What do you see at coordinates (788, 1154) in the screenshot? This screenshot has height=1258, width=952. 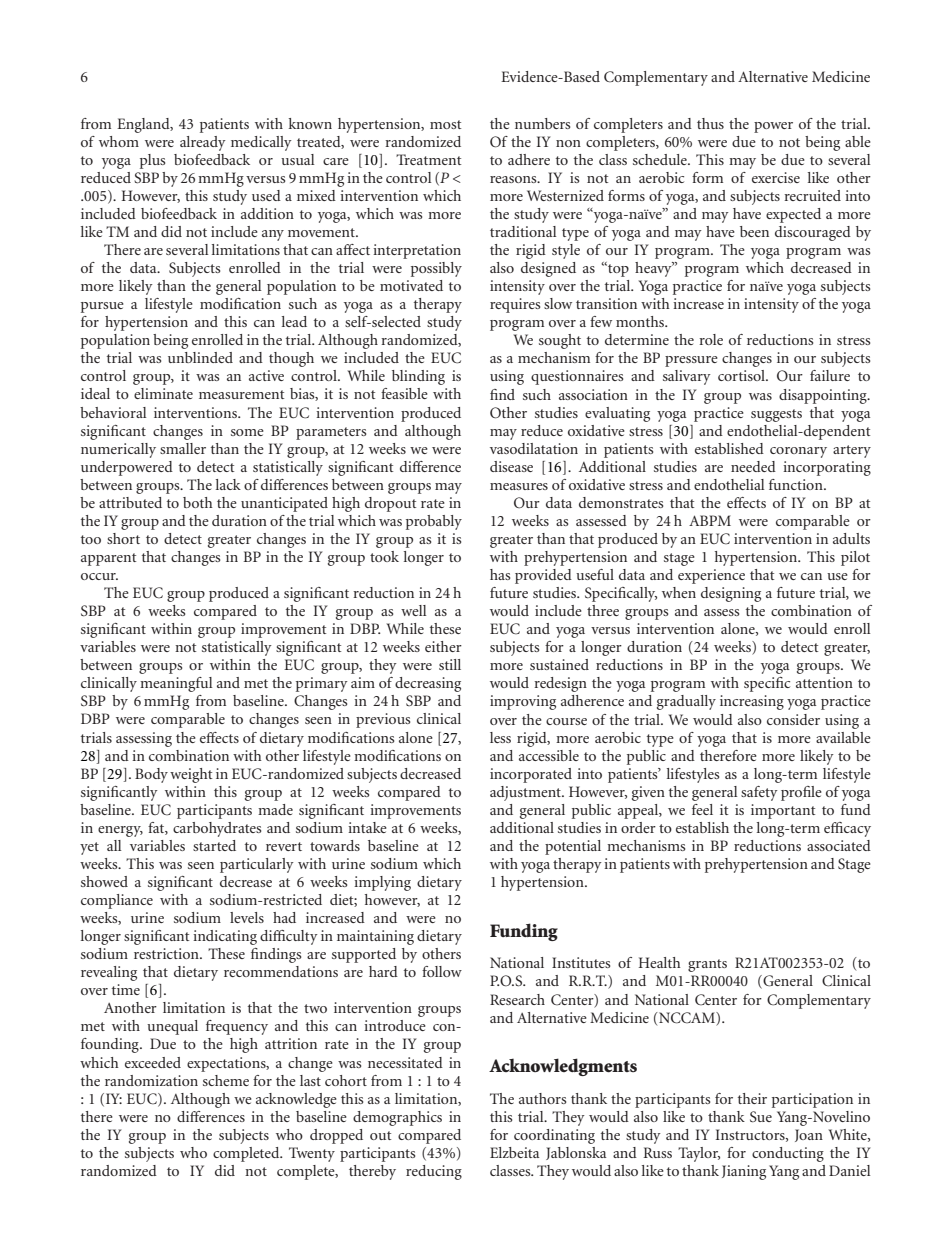 I see `conducting` at bounding box center [788, 1154].
